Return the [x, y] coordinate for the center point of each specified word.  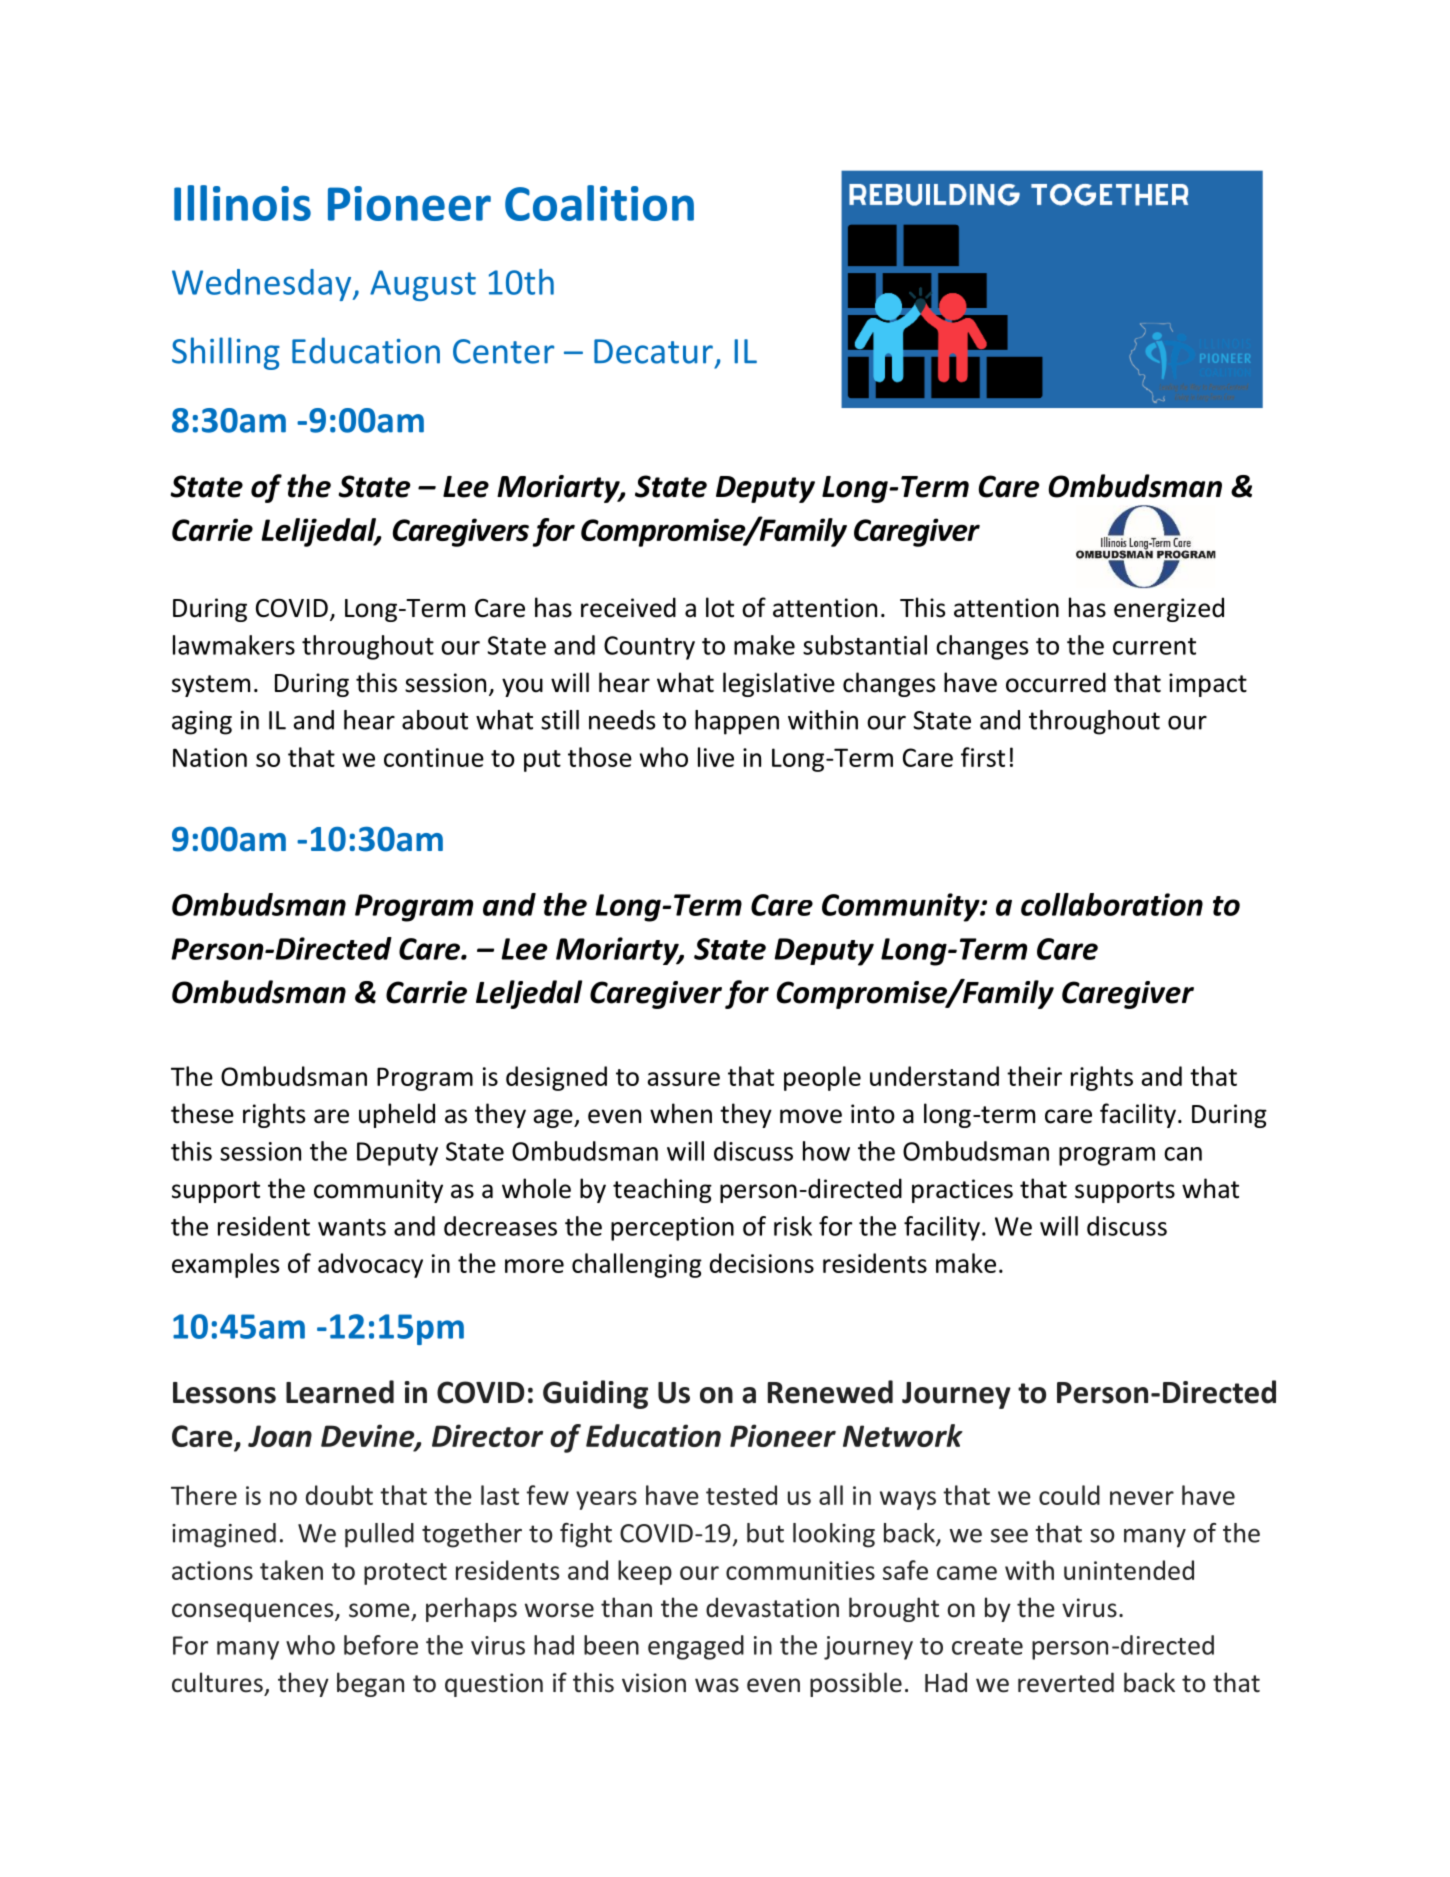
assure [684, 1079]
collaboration [1112, 904]
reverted [1066, 1682]
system [211, 686]
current [1154, 646]
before [381, 1645]
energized [1169, 609]
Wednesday [263, 285]
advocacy [370, 1265]
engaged [696, 1647]
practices [962, 1191]
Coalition [599, 203]
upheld [397, 1115]
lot [720, 607]
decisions [762, 1263]
